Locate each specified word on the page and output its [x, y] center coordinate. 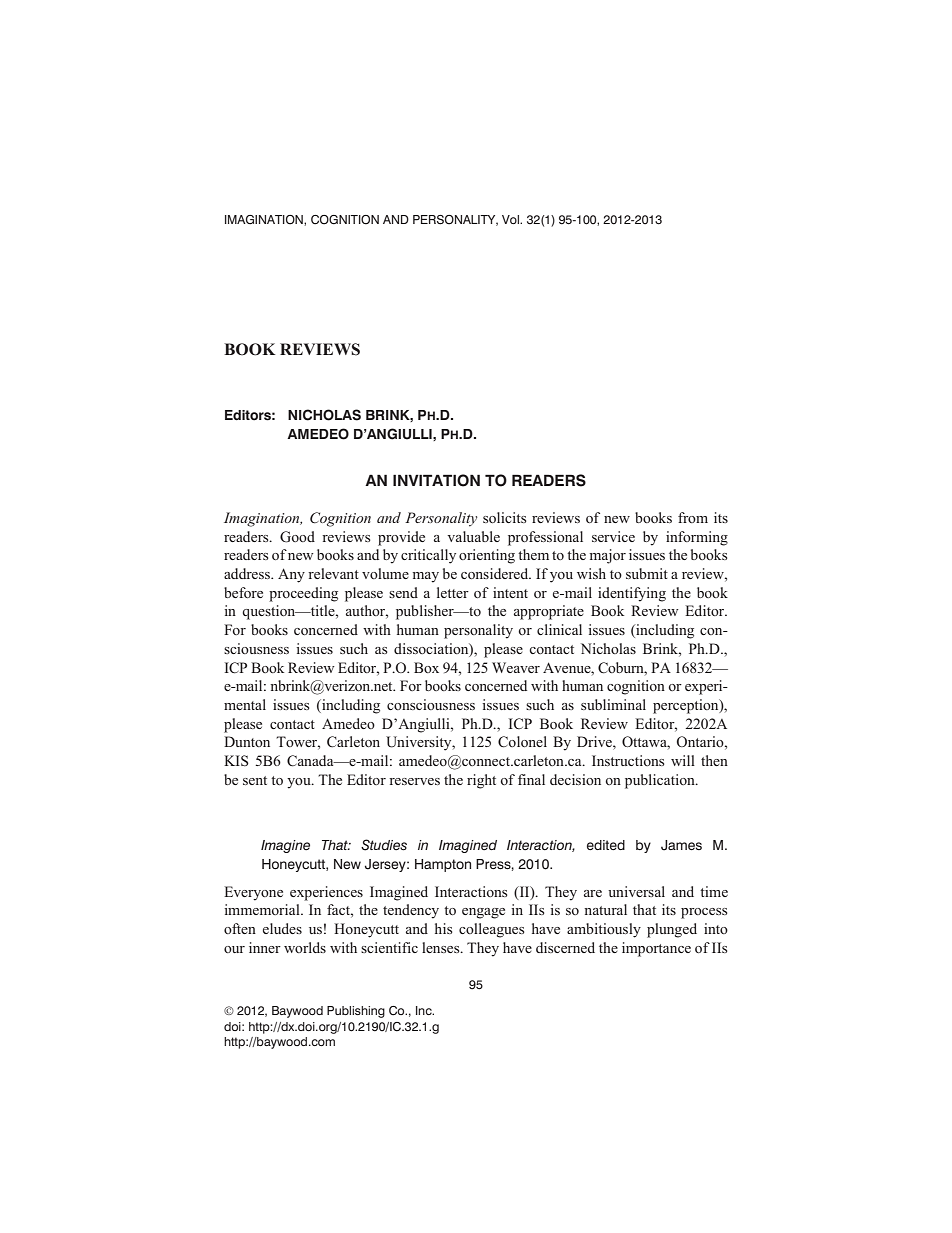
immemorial [263, 909]
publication [661, 781]
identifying [632, 594]
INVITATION [436, 480]
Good [297, 537]
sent [255, 780]
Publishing [356, 1012]
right [481, 781]
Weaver [516, 667]
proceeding [303, 594]
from [693, 517]
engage [483, 913]
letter [453, 592]
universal [636, 891]
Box [426, 667]
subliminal [613, 704]
